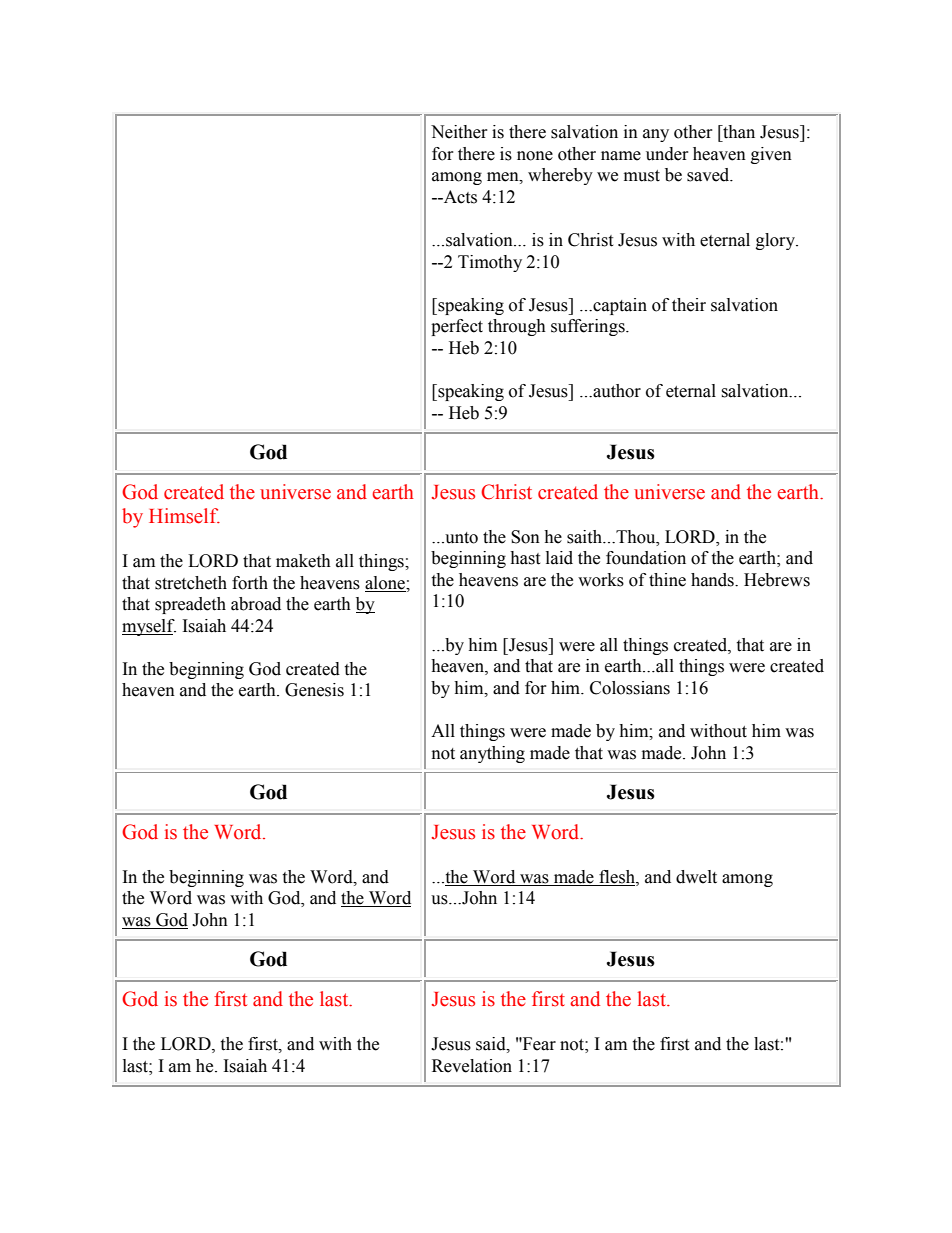 The width and height of the image is (952, 1233). Describe the element at coordinates (460, 538) in the image. I see `unto` at that location.
